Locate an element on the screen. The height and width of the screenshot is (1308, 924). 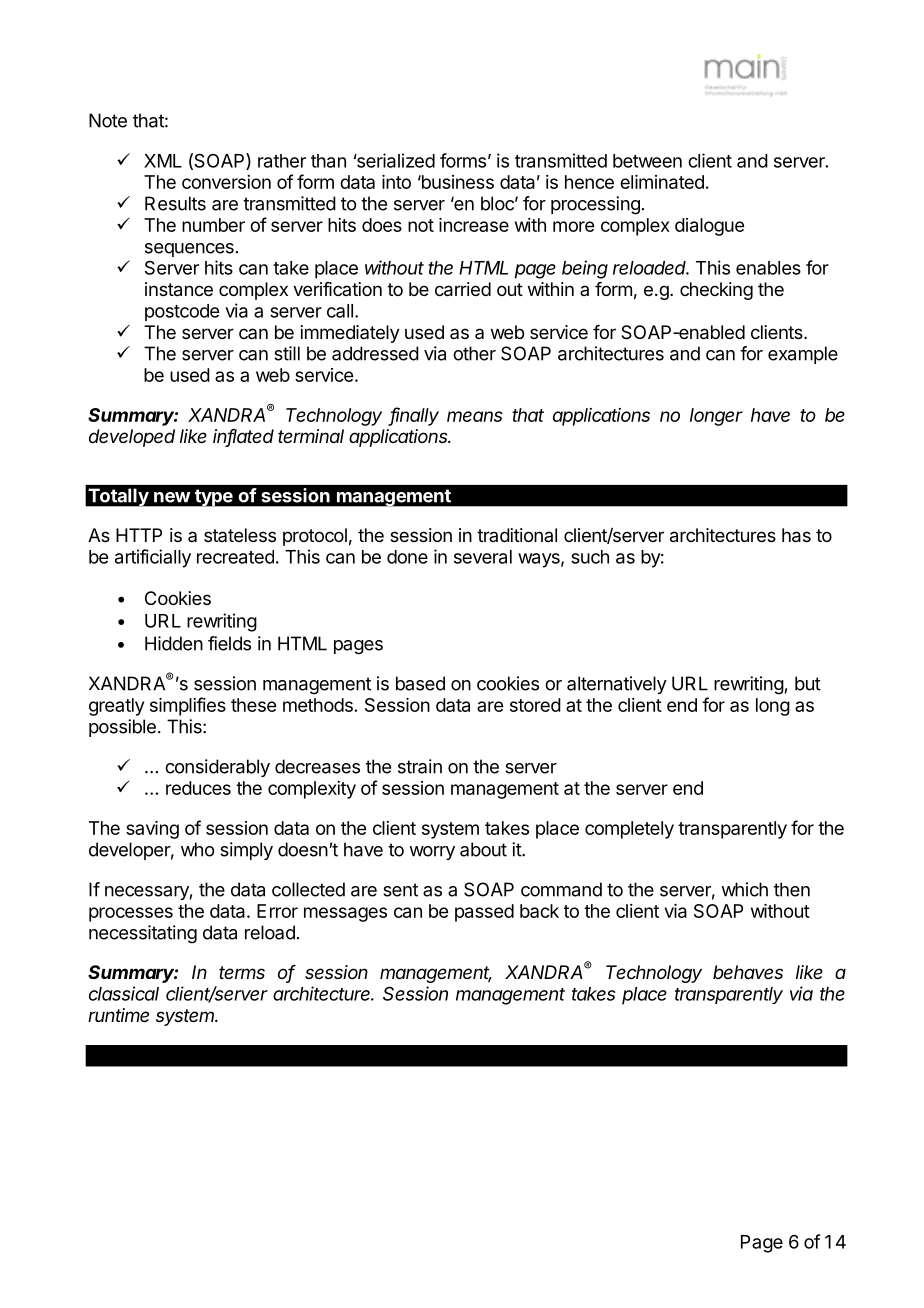
passed is located at coordinates (484, 913).
